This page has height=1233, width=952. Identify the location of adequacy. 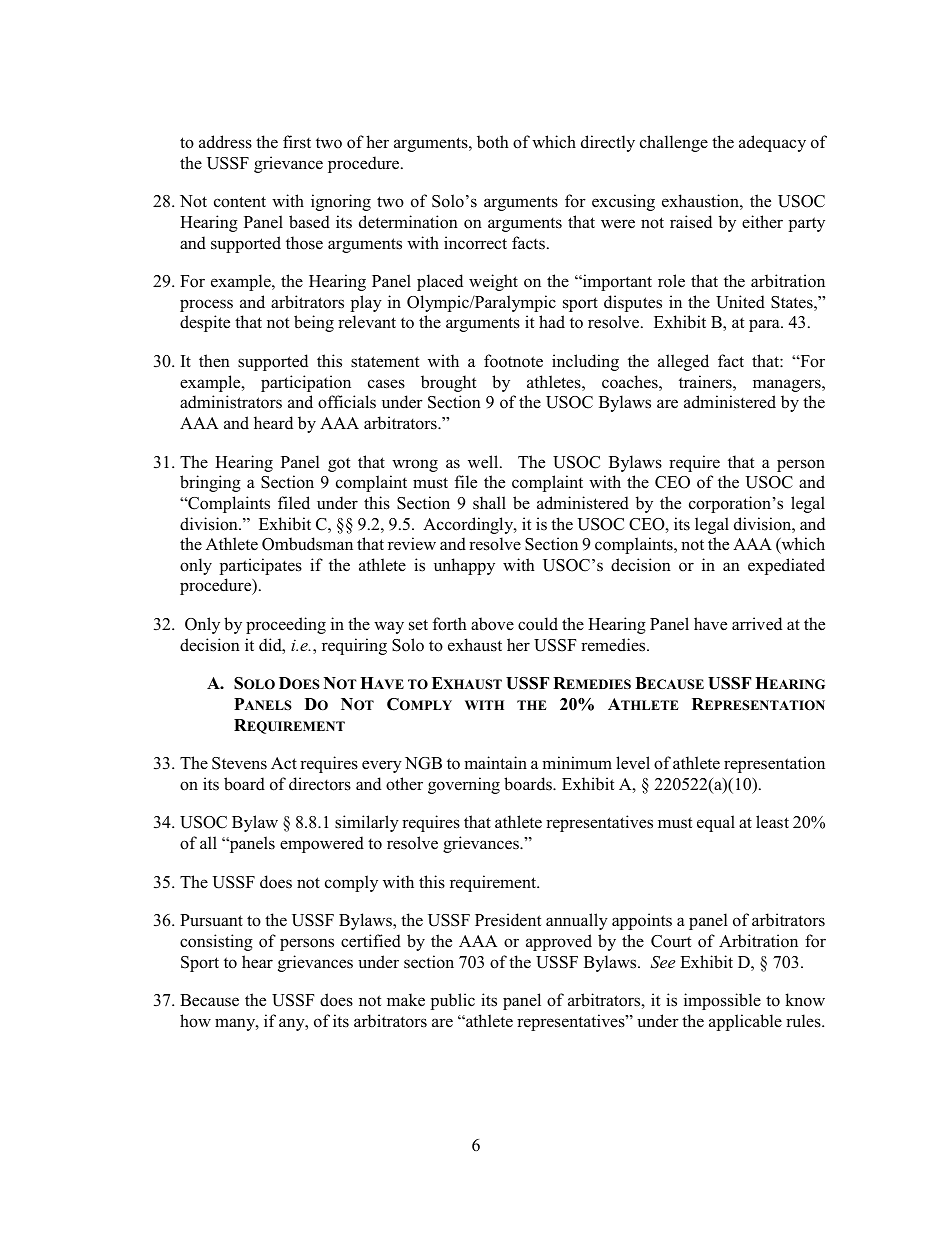
(772, 143).
